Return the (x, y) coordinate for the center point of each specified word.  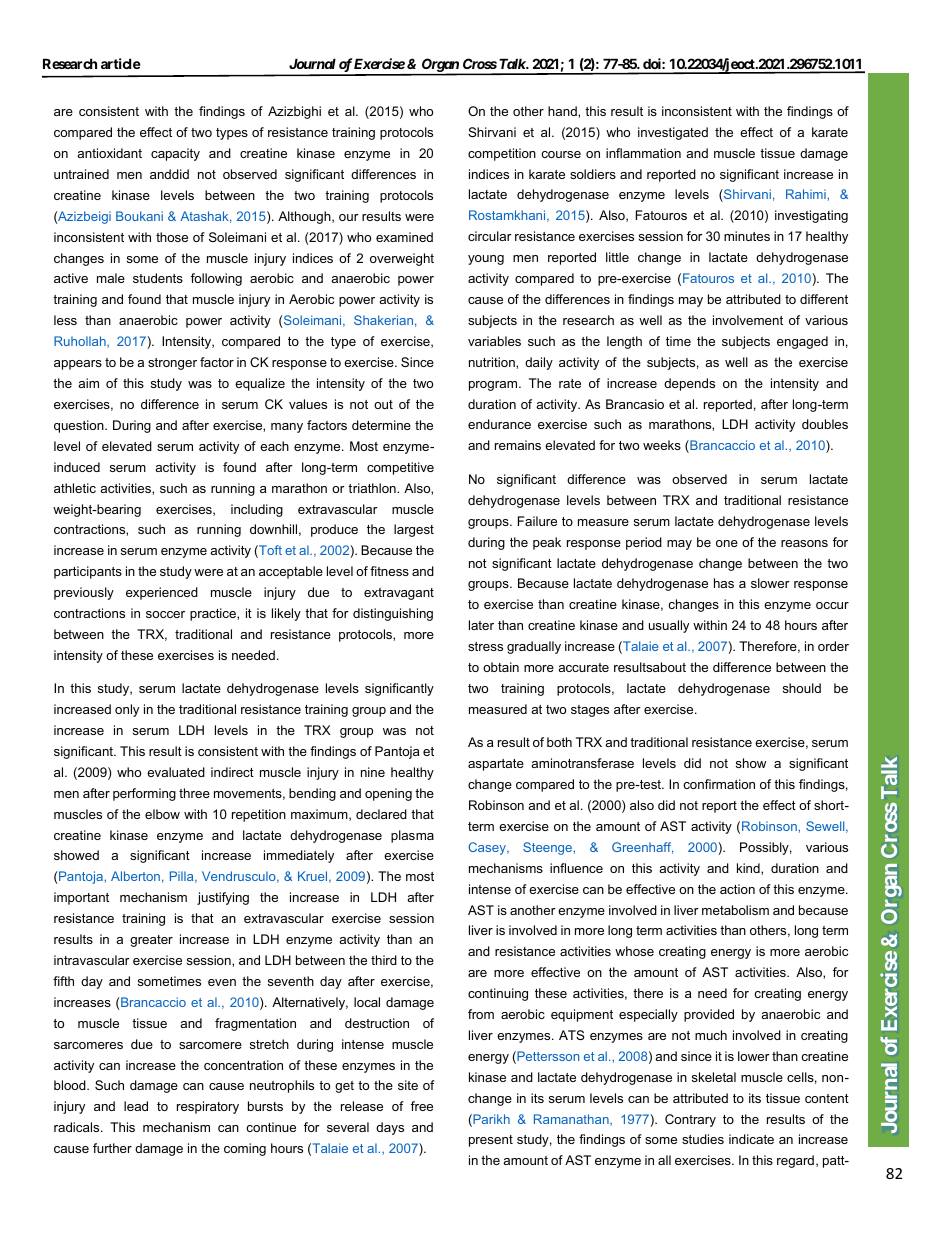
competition (502, 154)
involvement (748, 320)
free (422, 1106)
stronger (172, 364)
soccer (165, 614)
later (481, 625)
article (121, 63)
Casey (488, 848)
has (724, 583)
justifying (223, 898)
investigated (673, 133)
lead (136, 1106)
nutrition (493, 362)
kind (749, 868)
